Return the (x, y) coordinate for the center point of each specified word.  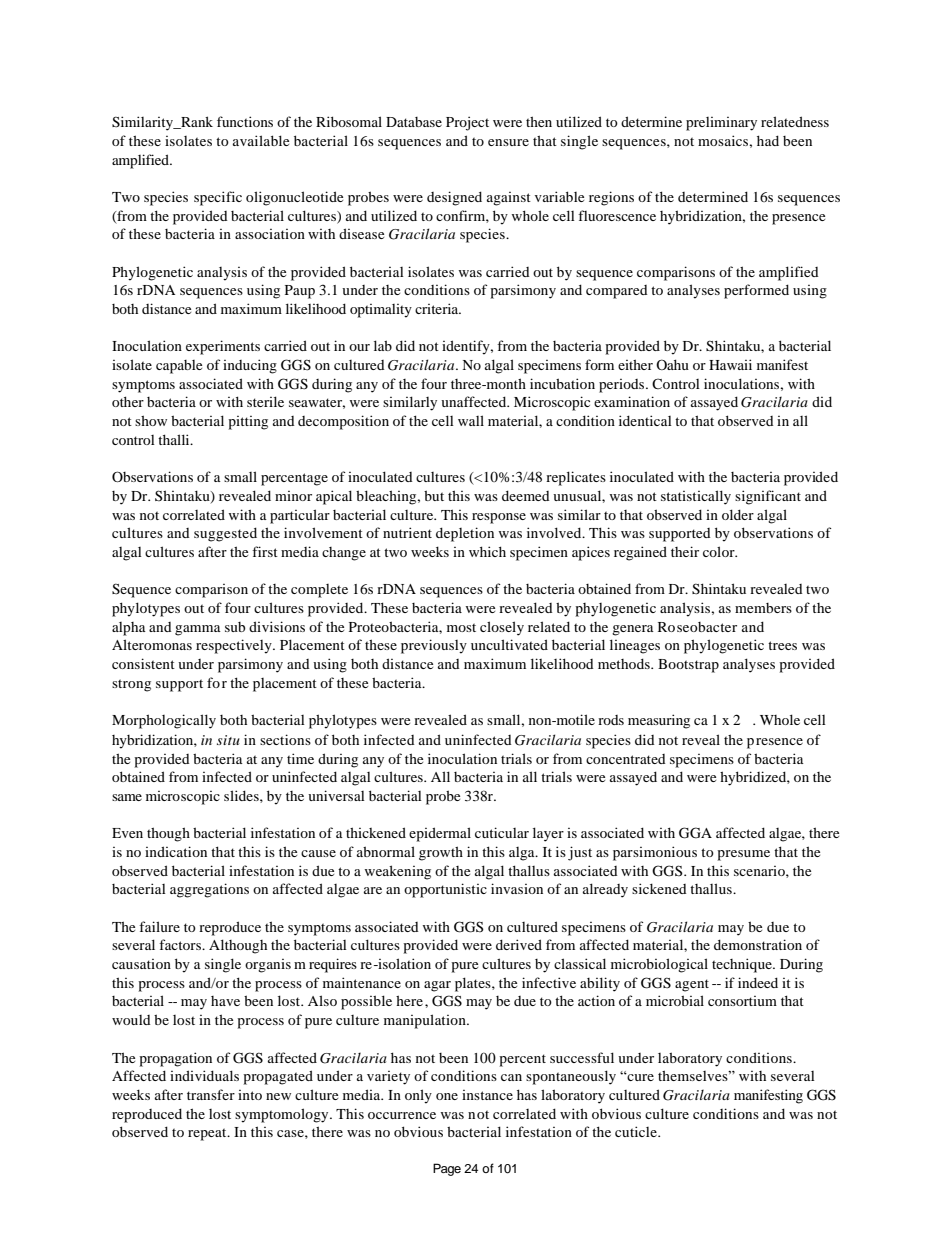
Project (467, 123)
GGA (695, 833)
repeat (208, 1134)
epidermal (440, 834)
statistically (696, 497)
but (434, 495)
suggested (225, 534)
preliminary (721, 124)
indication (176, 851)
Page (447, 1169)
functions (245, 121)
